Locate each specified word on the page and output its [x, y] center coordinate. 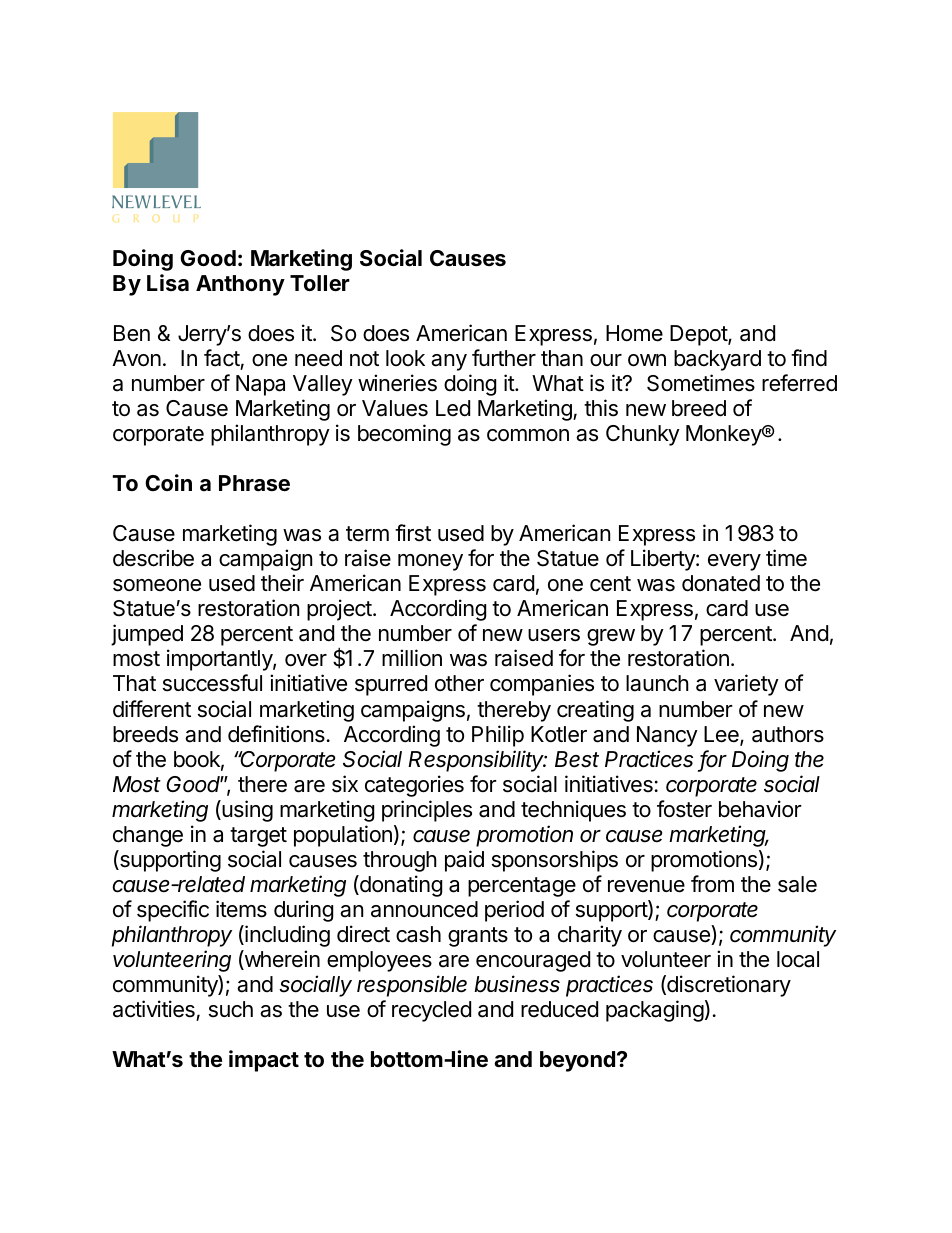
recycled [431, 1011]
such [231, 1009]
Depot [699, 335]
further [504, 358]
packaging [655, 1011]
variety [746, 685]
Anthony [240, 285]
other [459, 683]
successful [212, 683]
